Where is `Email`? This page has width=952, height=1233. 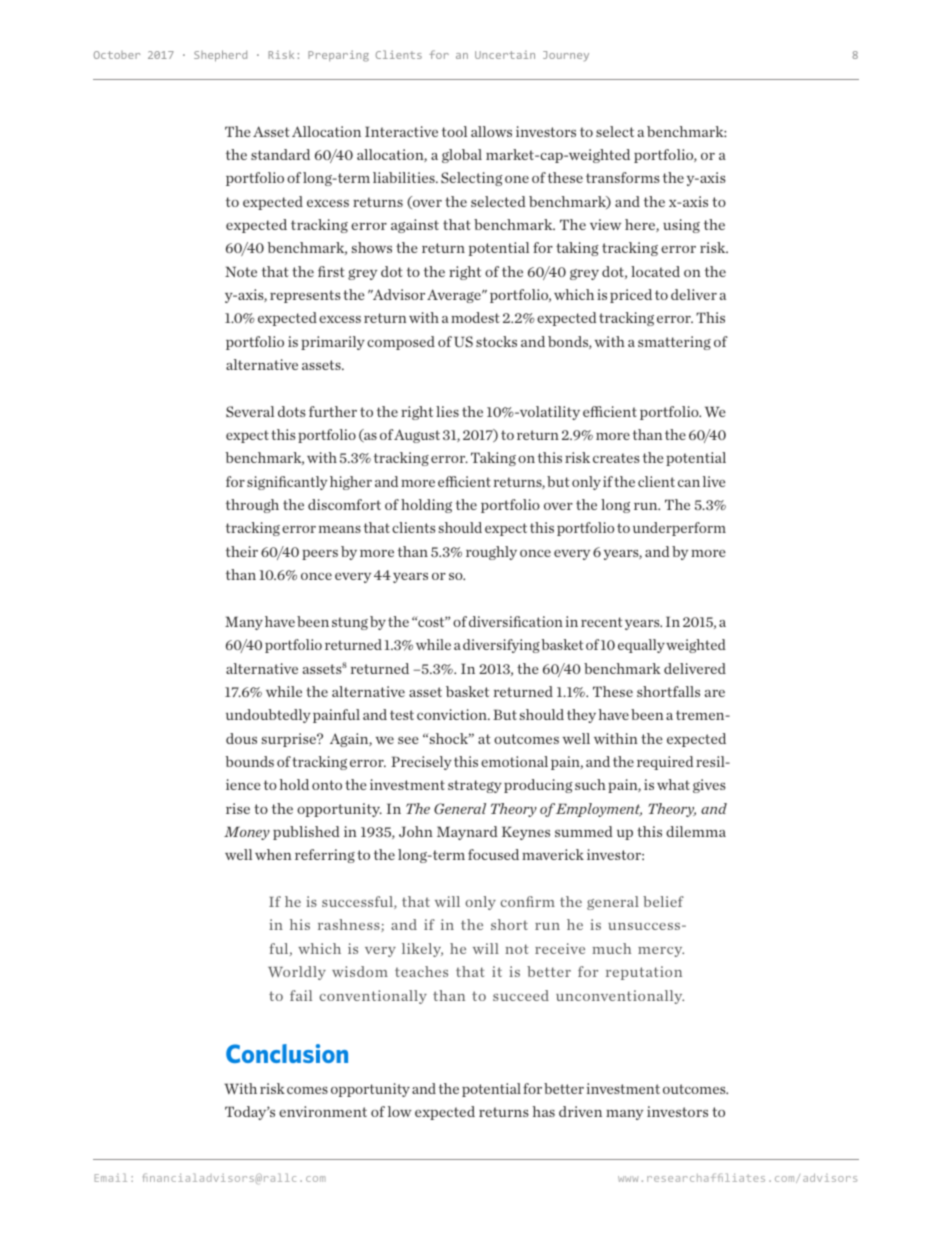
Email is located at coordinates (111, 1177).
